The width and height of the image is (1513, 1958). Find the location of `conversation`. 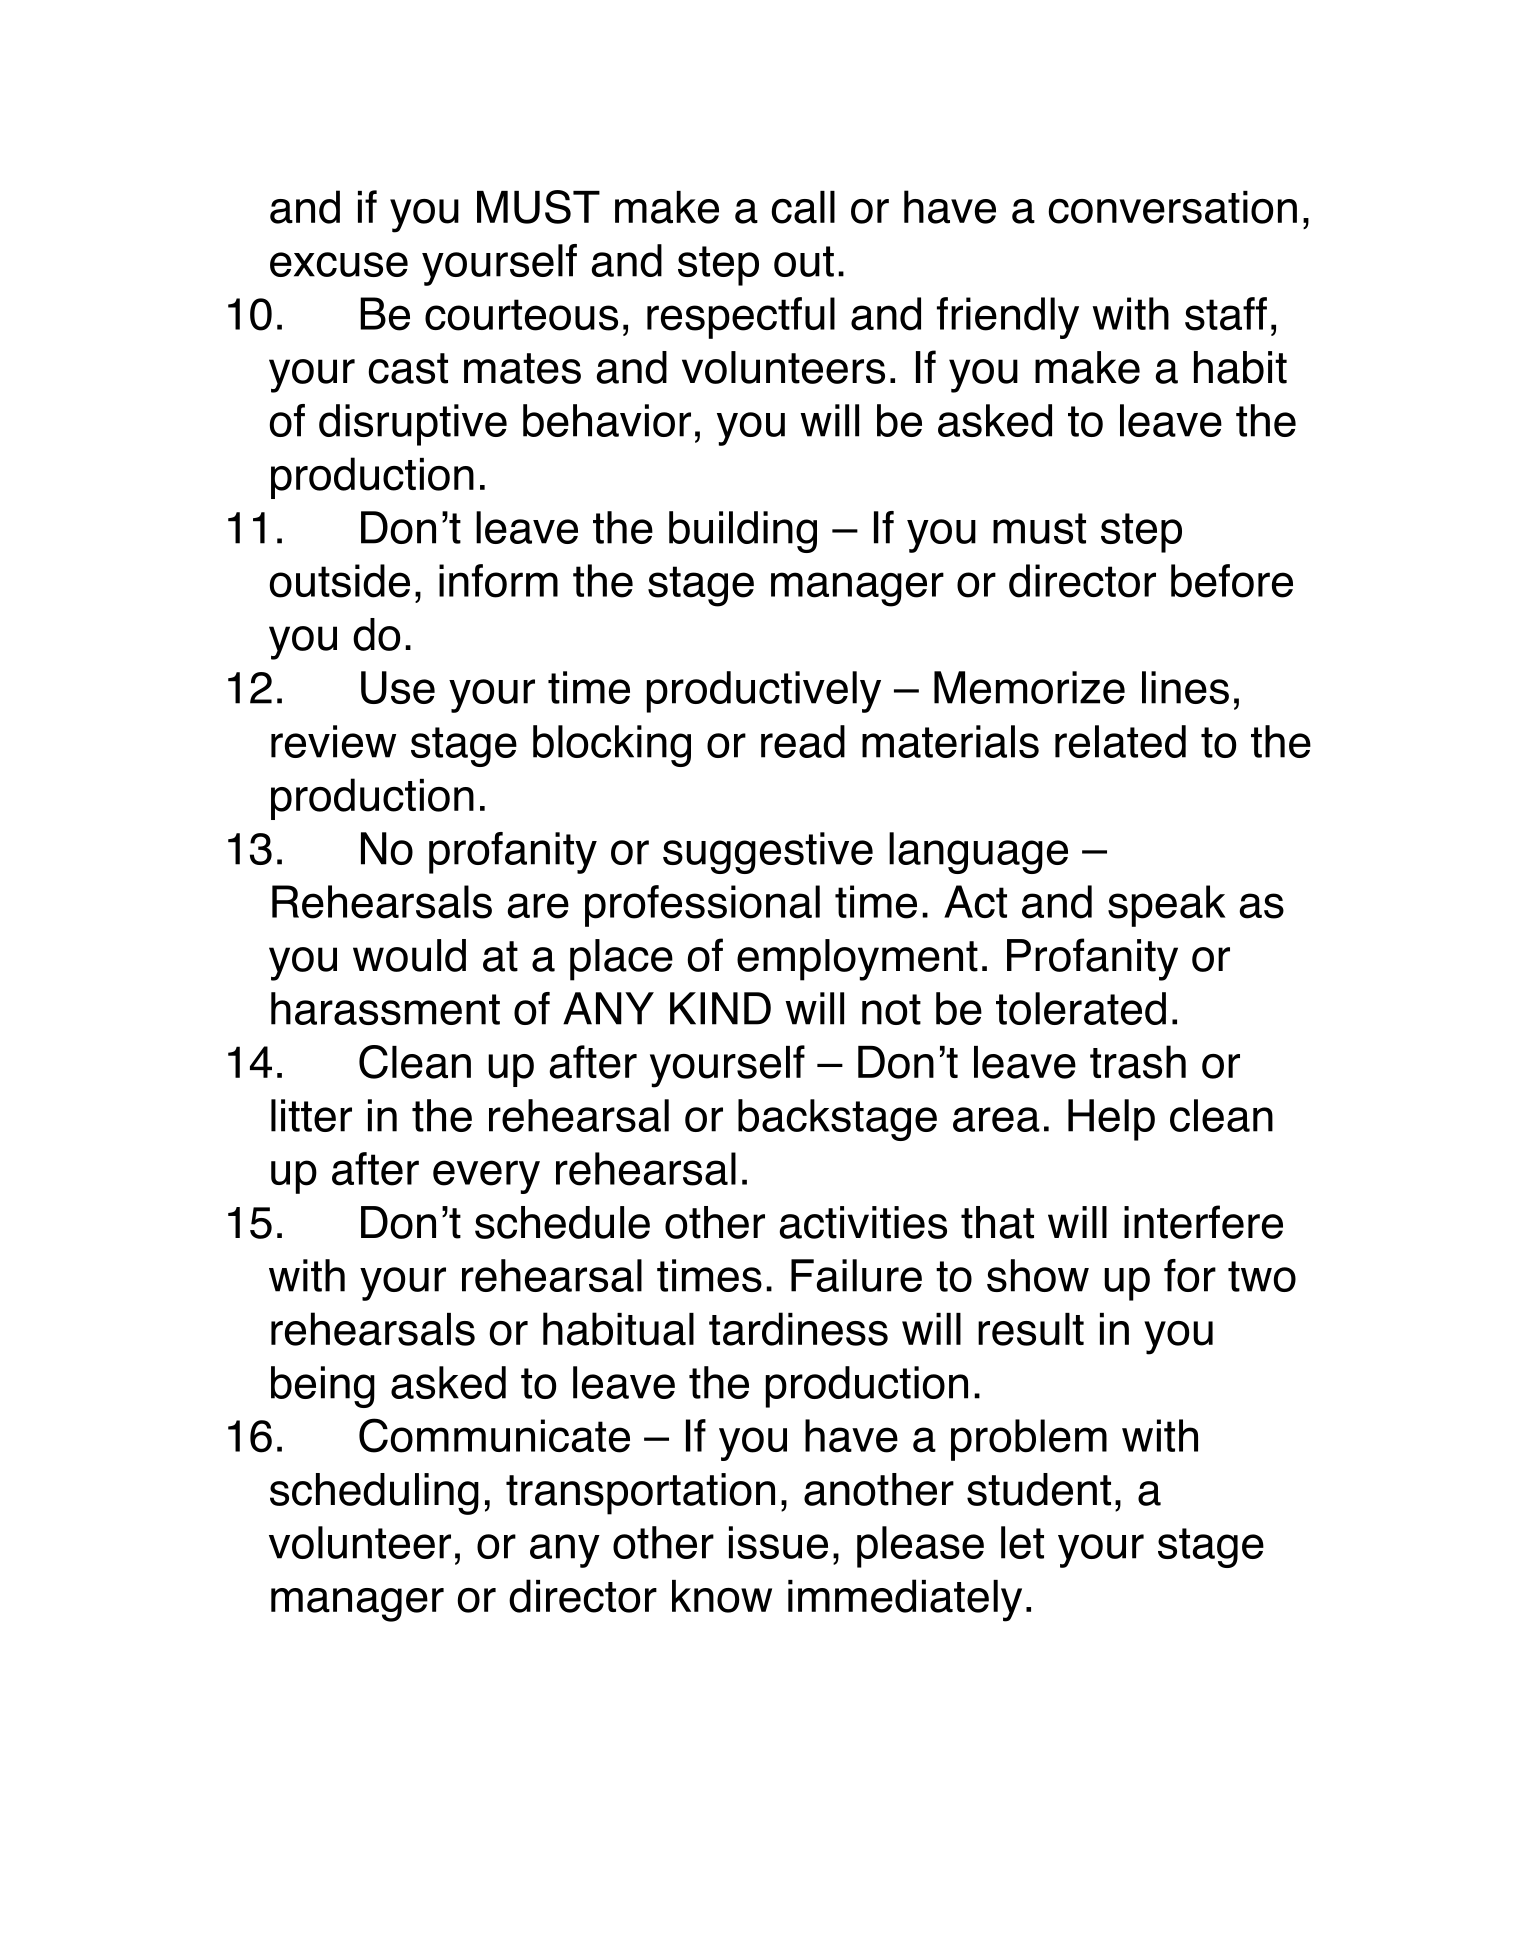

conversation is located at coordinates (1172, 207).
